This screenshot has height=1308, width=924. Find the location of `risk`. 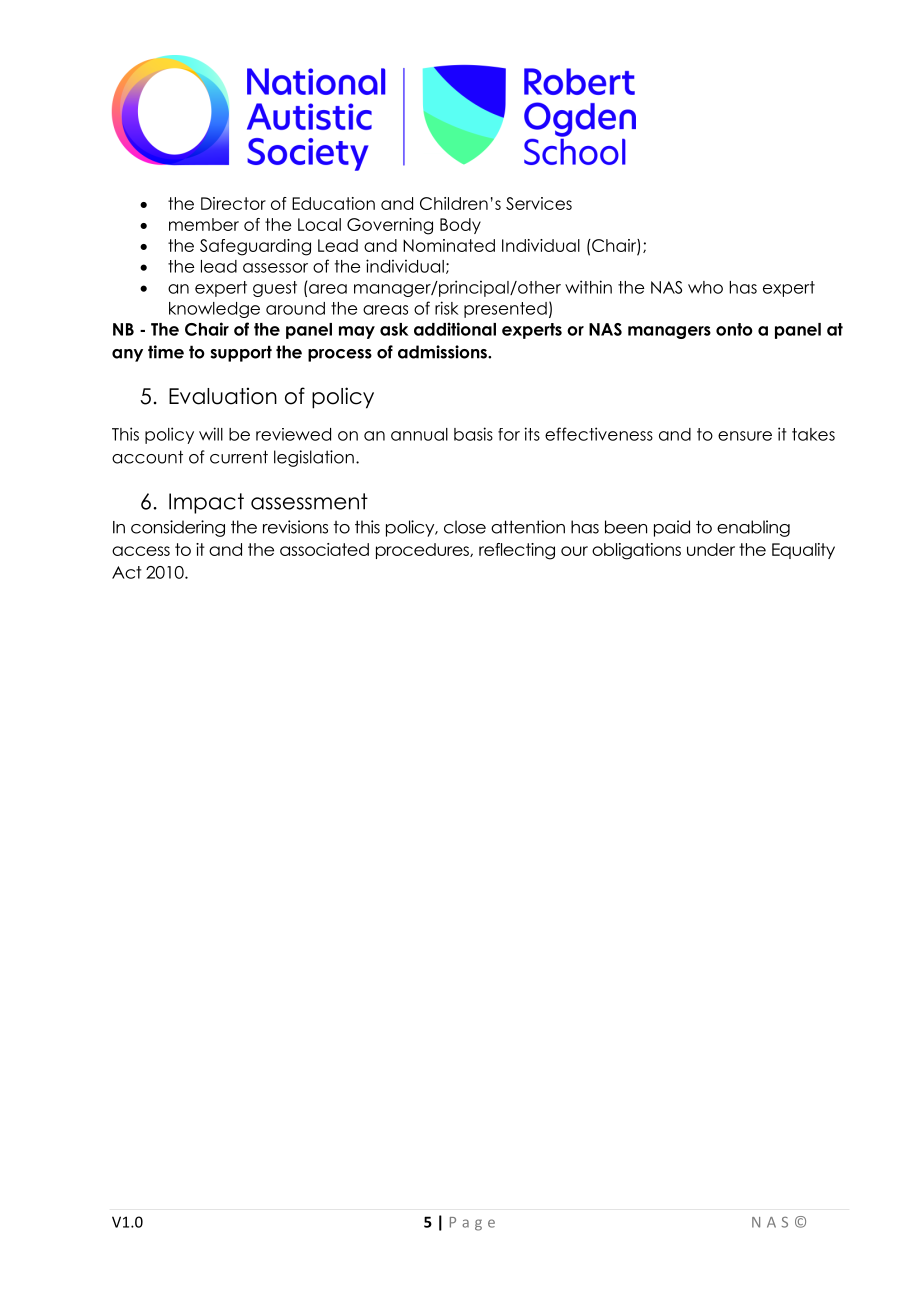

risk is located at coordinates (447, 308).
